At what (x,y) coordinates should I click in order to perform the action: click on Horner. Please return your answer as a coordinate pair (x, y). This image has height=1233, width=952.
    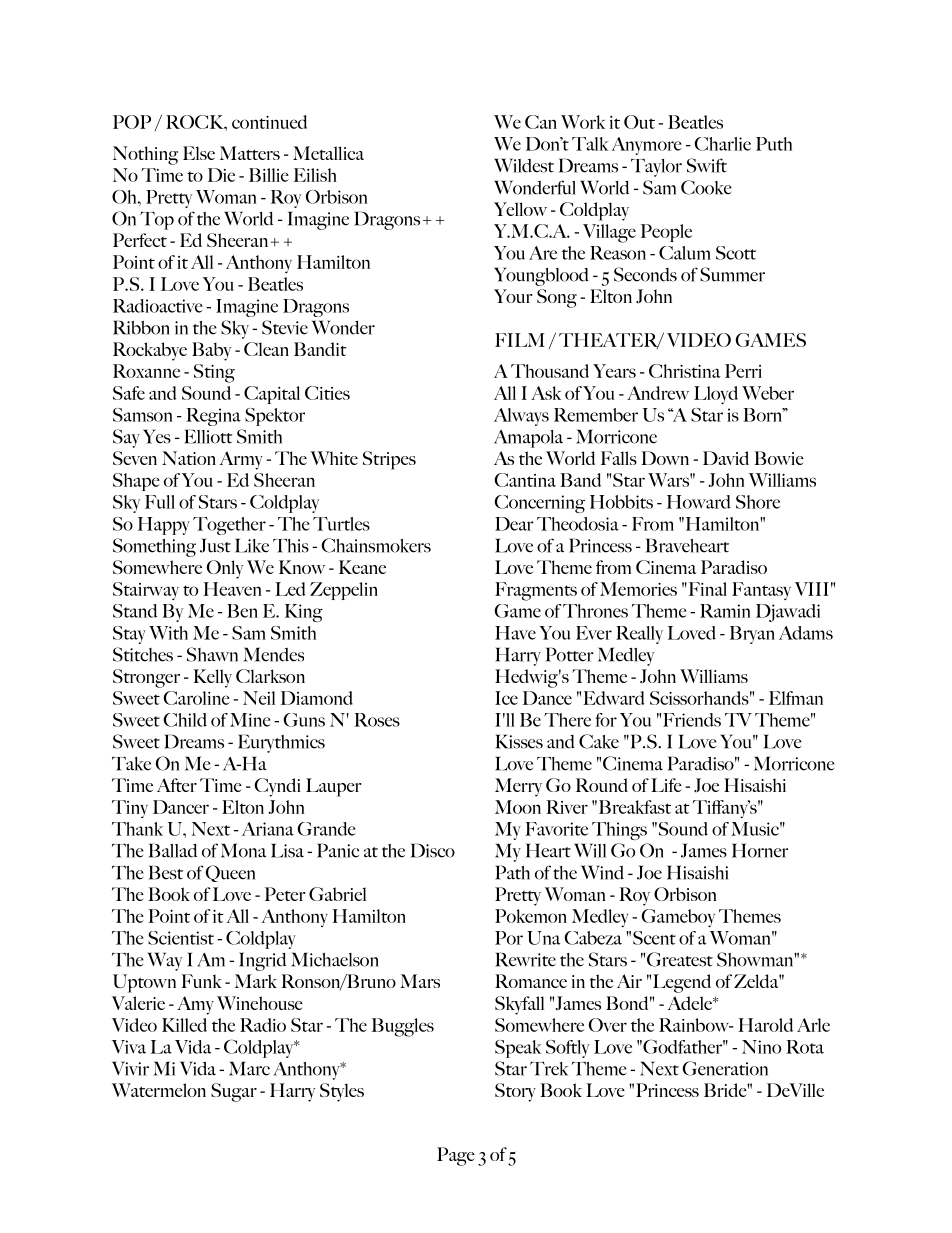
    Looking at the image, I should click on (760, 850).
